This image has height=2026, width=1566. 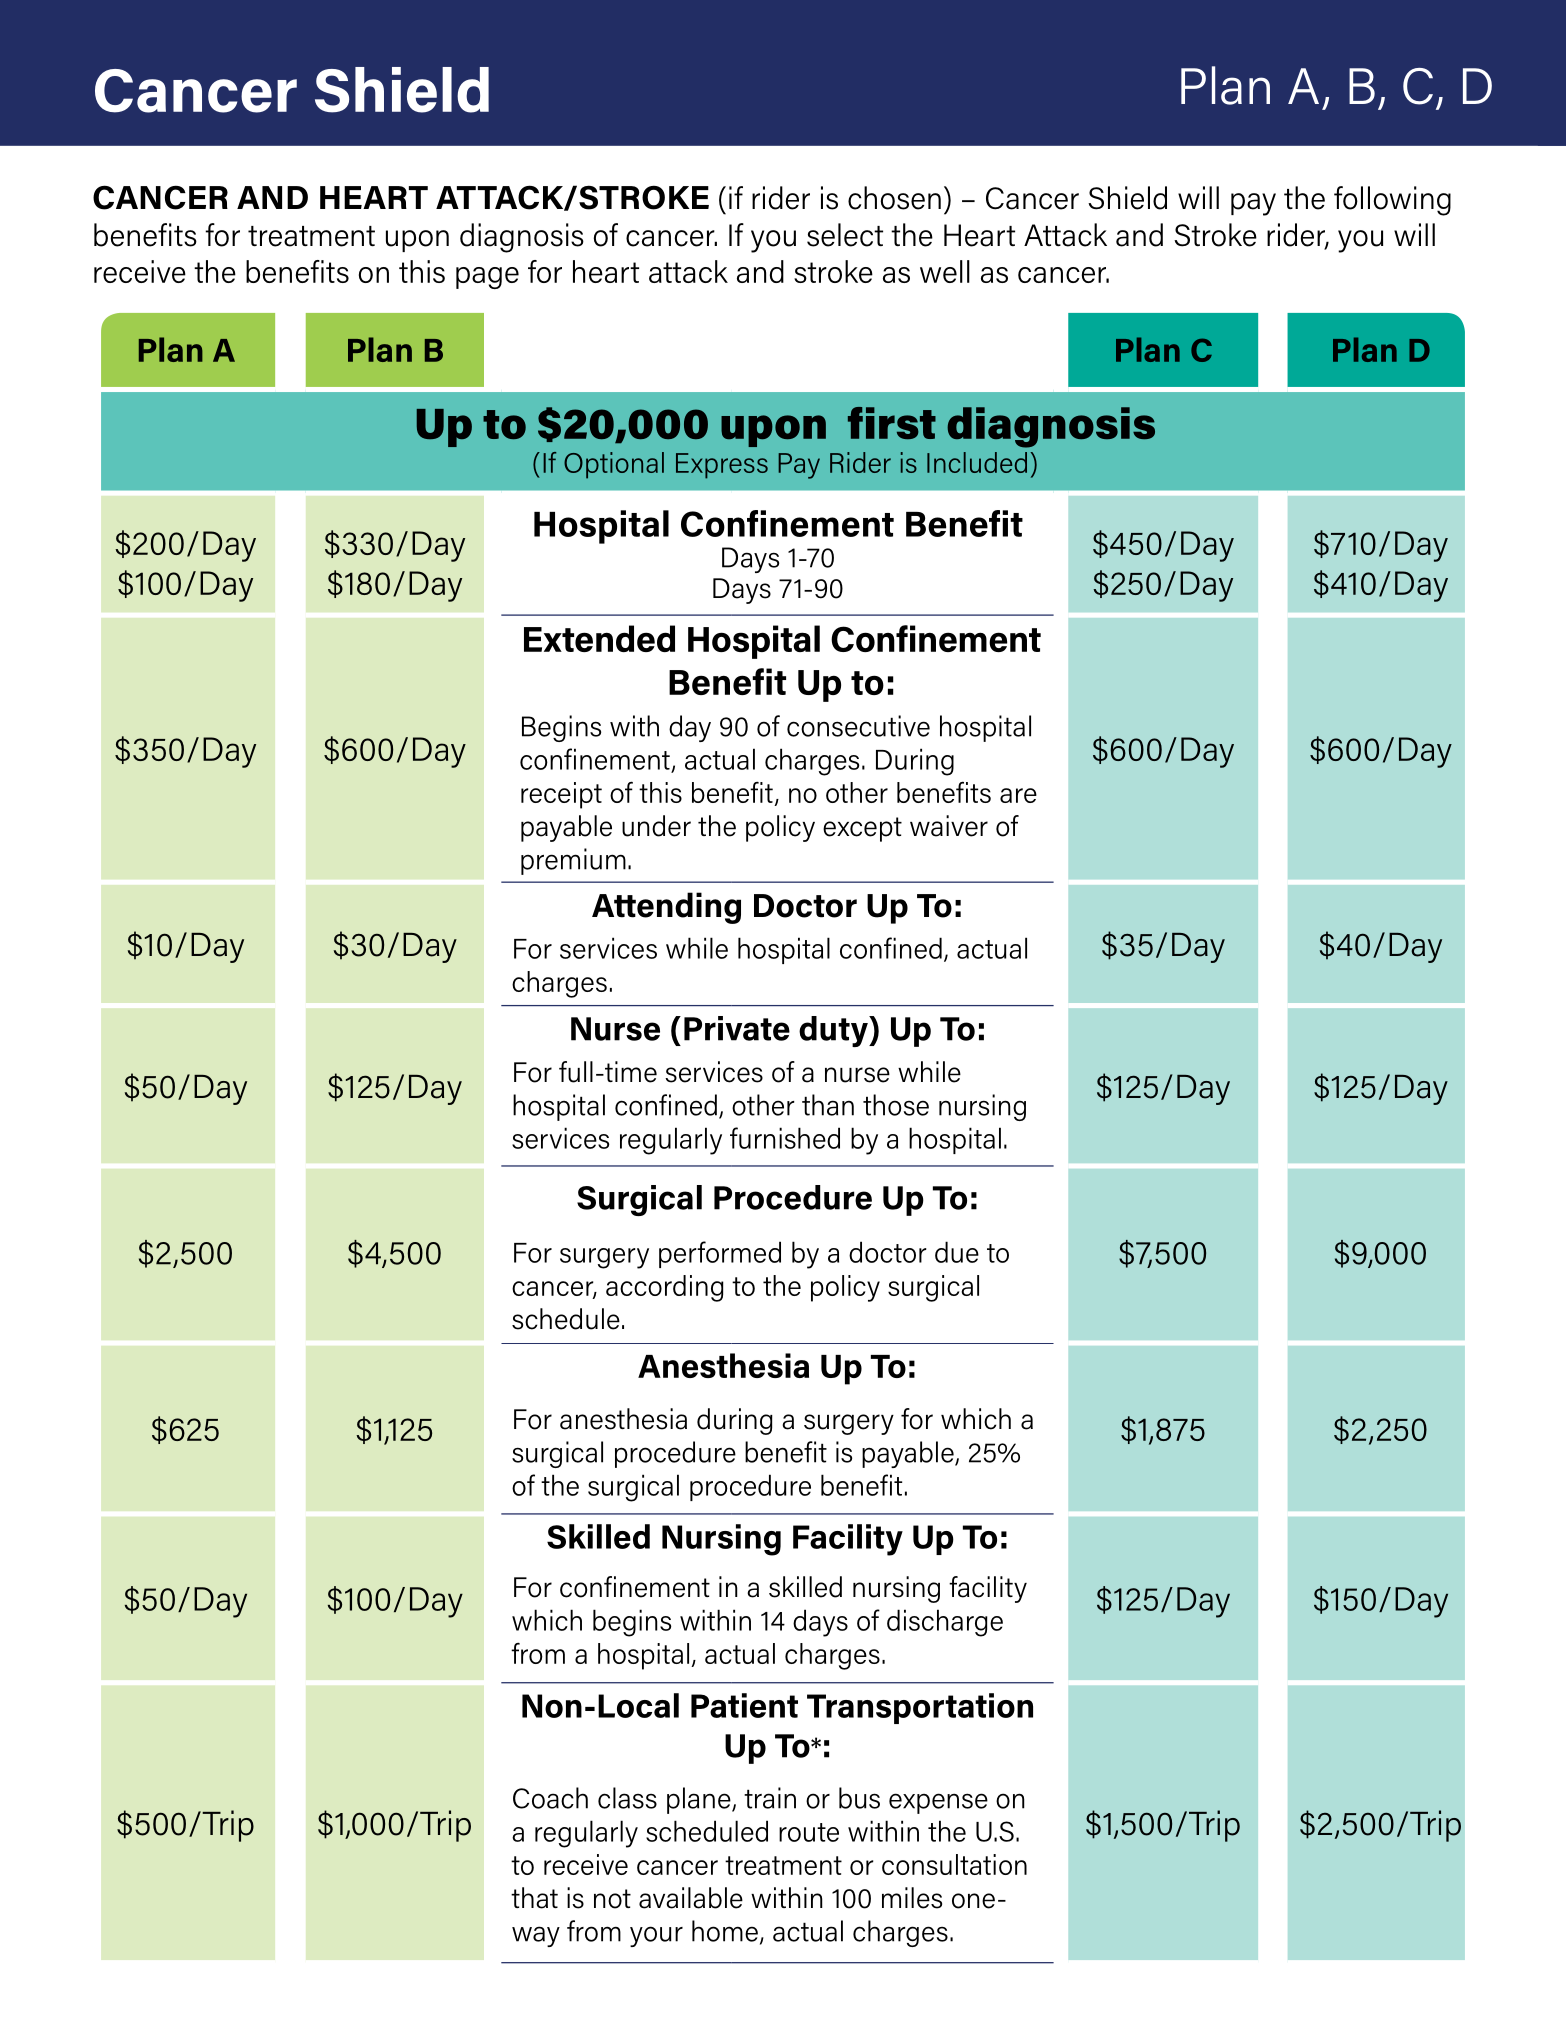 I want to click on page, so click(x=487, y=278).
